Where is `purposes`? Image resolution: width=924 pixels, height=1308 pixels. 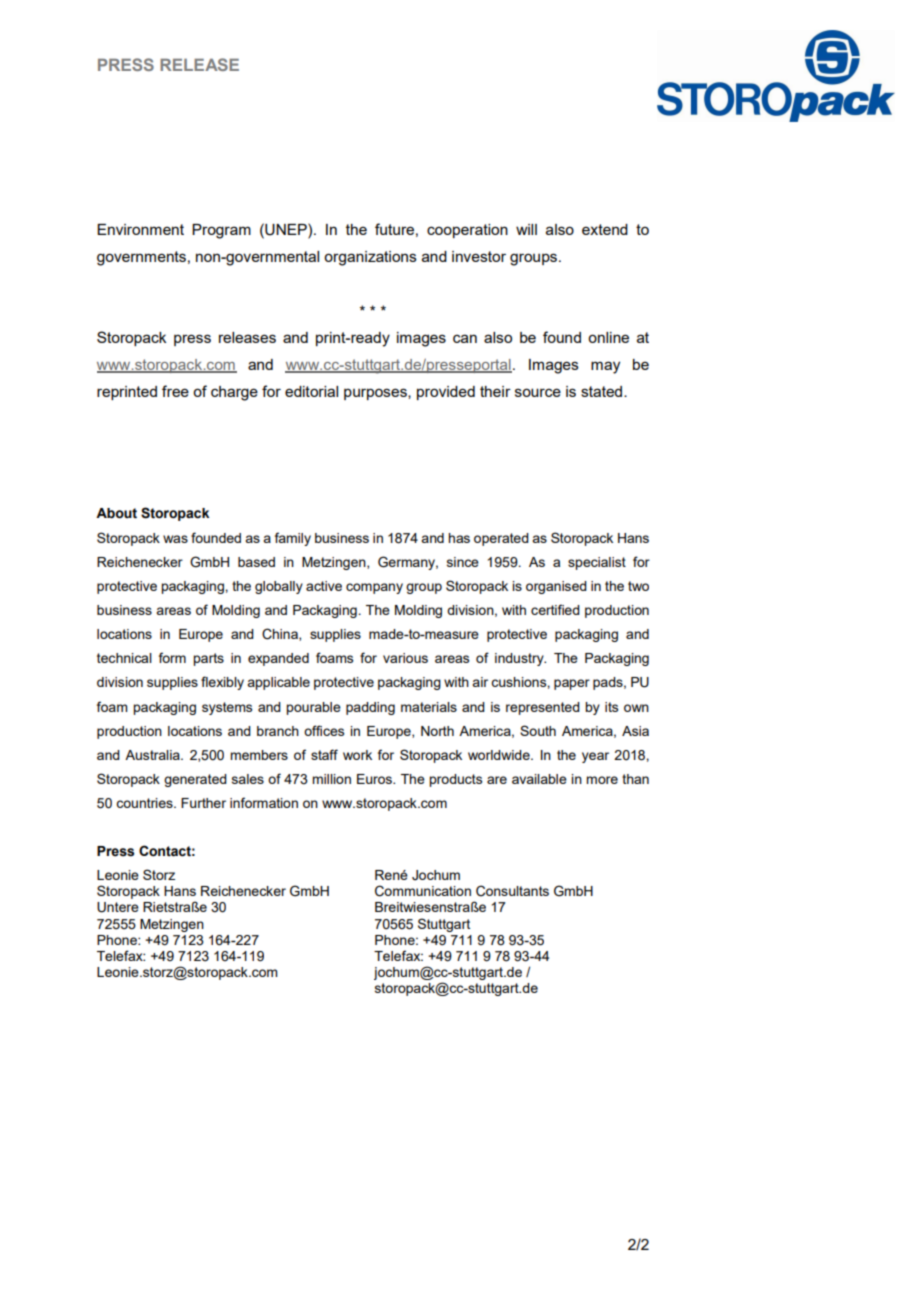
purposes is located at coordinates (376, 394).
